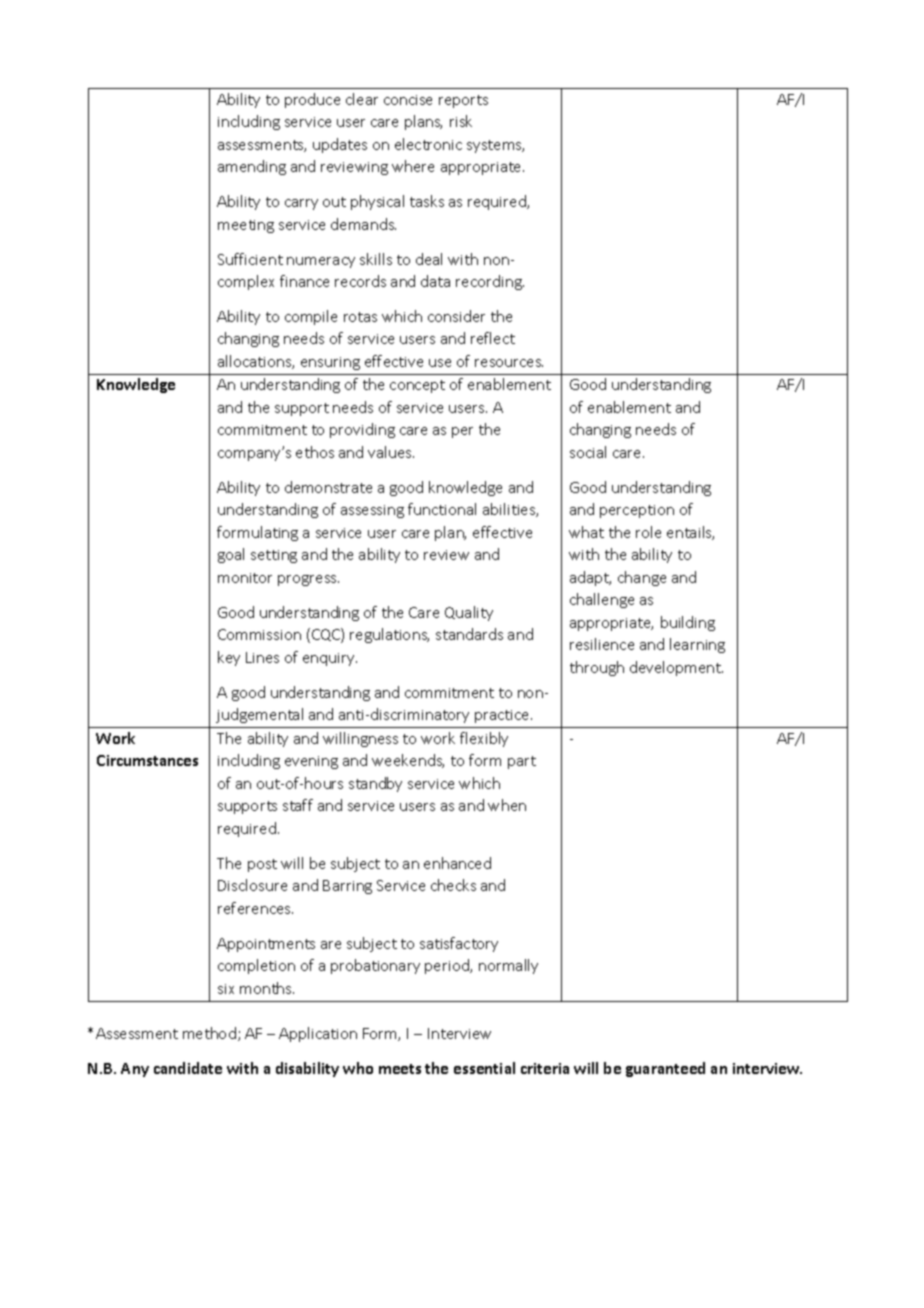 This page has height=1308, width=924. I want to click on reports, so click(463, 101).
